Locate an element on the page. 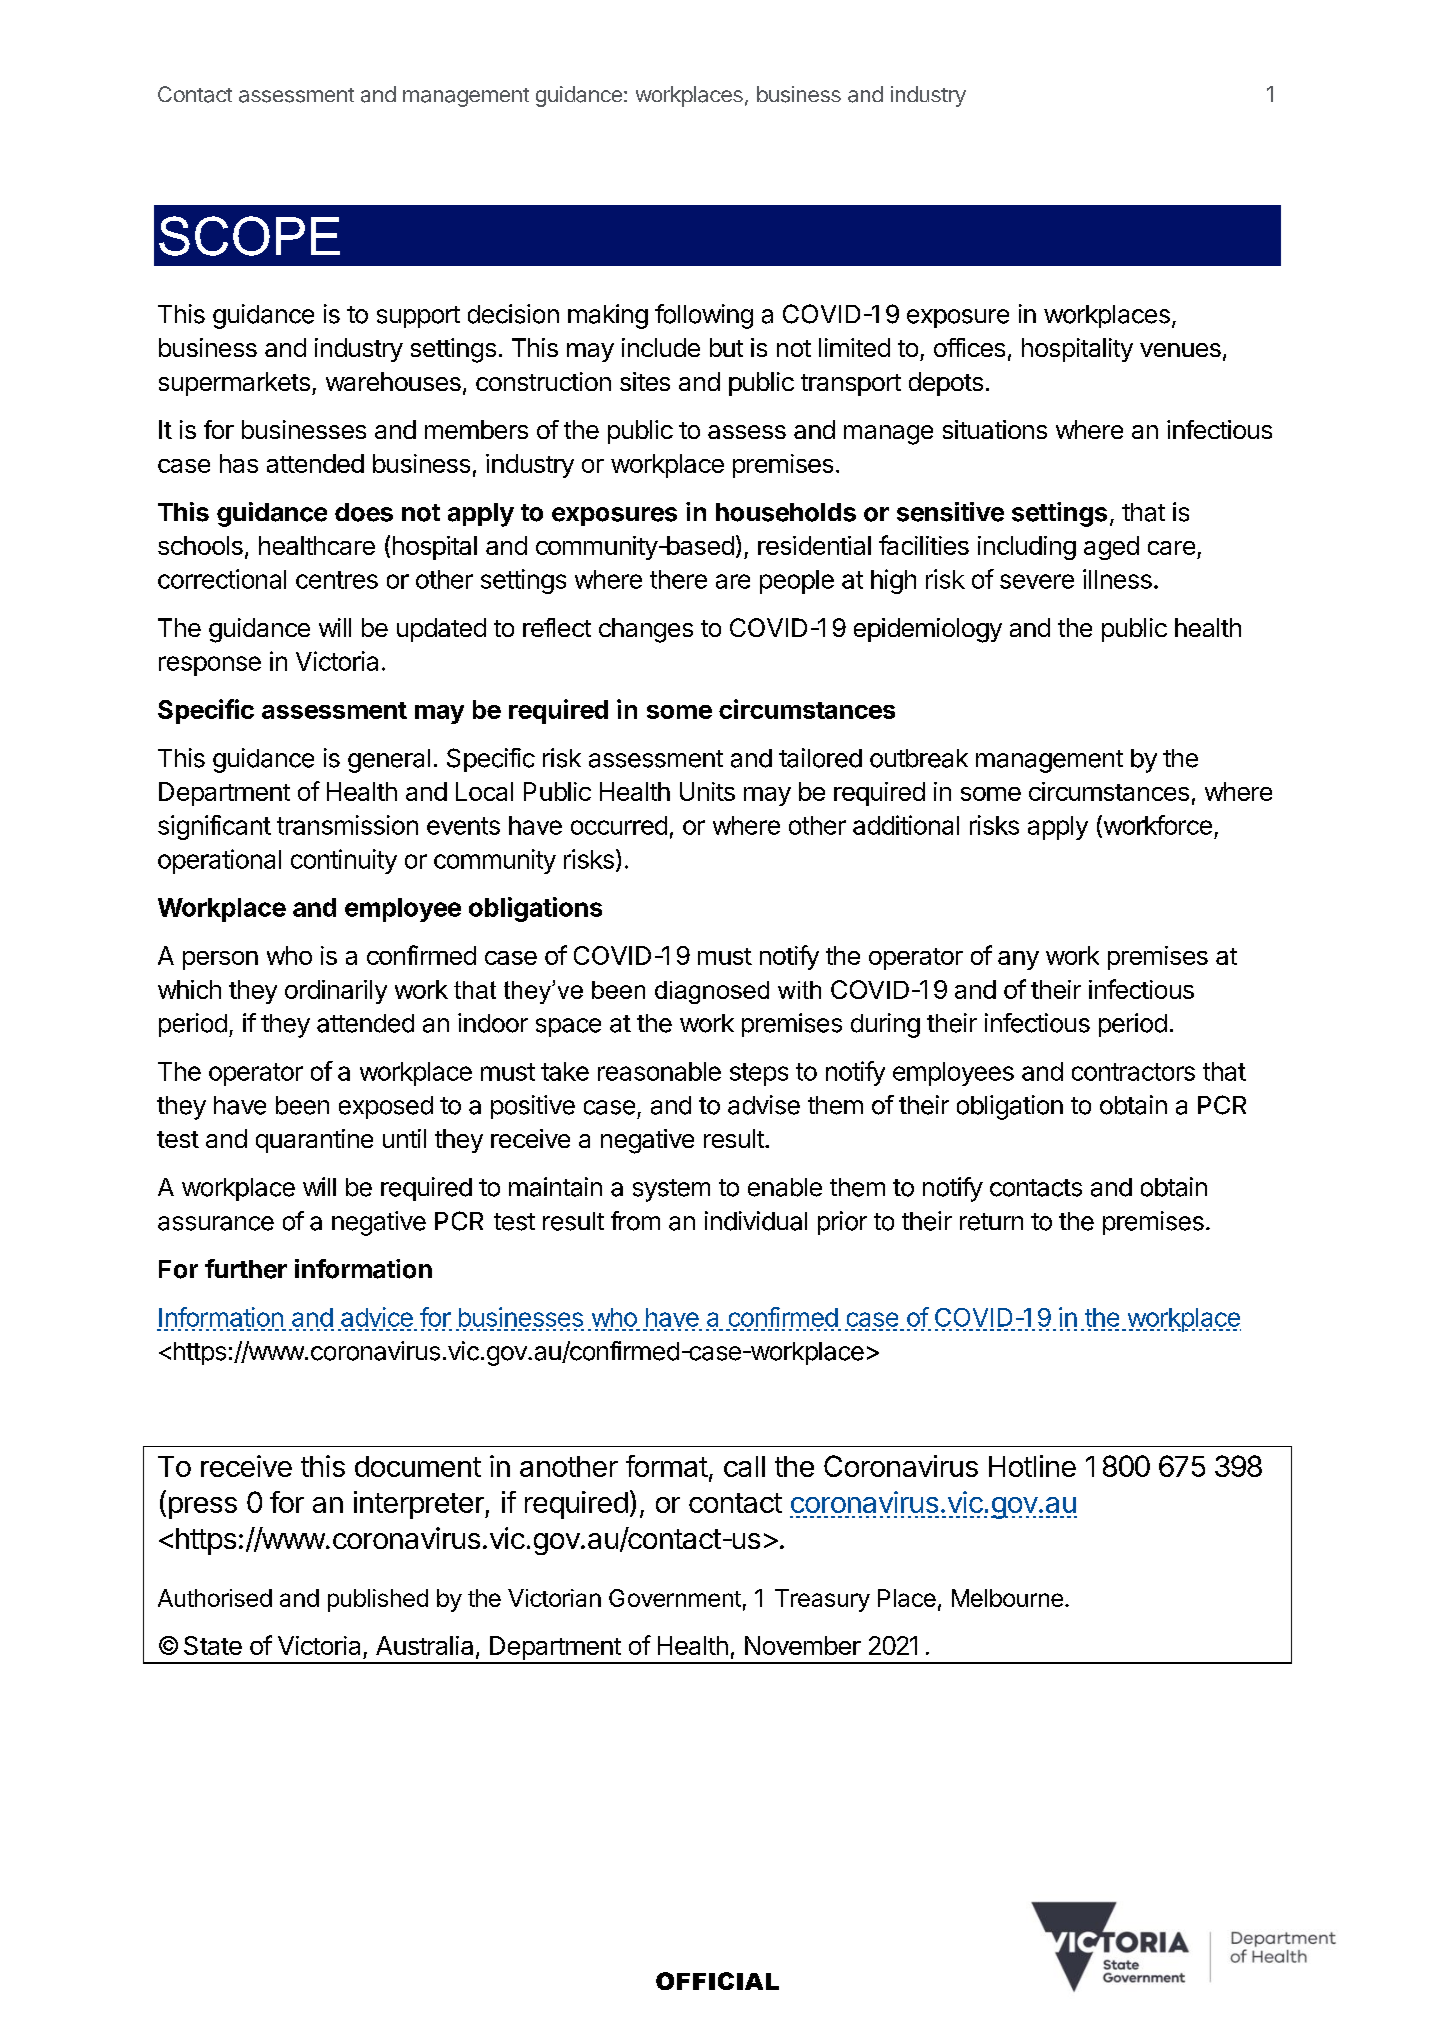  contractors is located at coordinates (1133, 1072).
